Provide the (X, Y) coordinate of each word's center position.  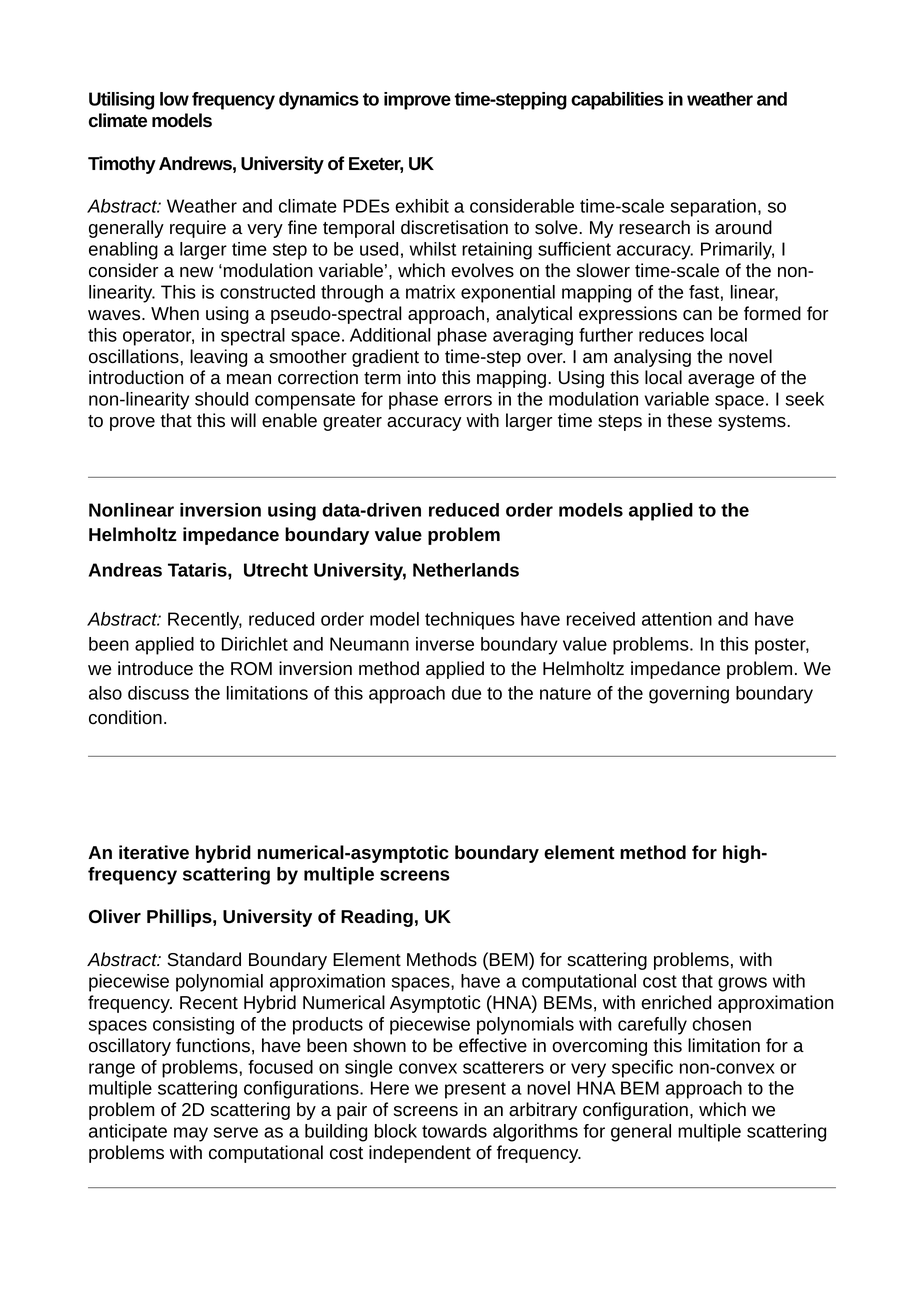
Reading (377, 918)
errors (468, 400)
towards (454, 1131)
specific (642, 1069)
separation (713, 208)
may (191, 1134)
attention (677, 619)
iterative (154, 852)
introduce (155, 668)
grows (742, 984)
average (721, 381)
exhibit (422, 206)
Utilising (121, 101)
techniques (470, 621)
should (221, 399)
